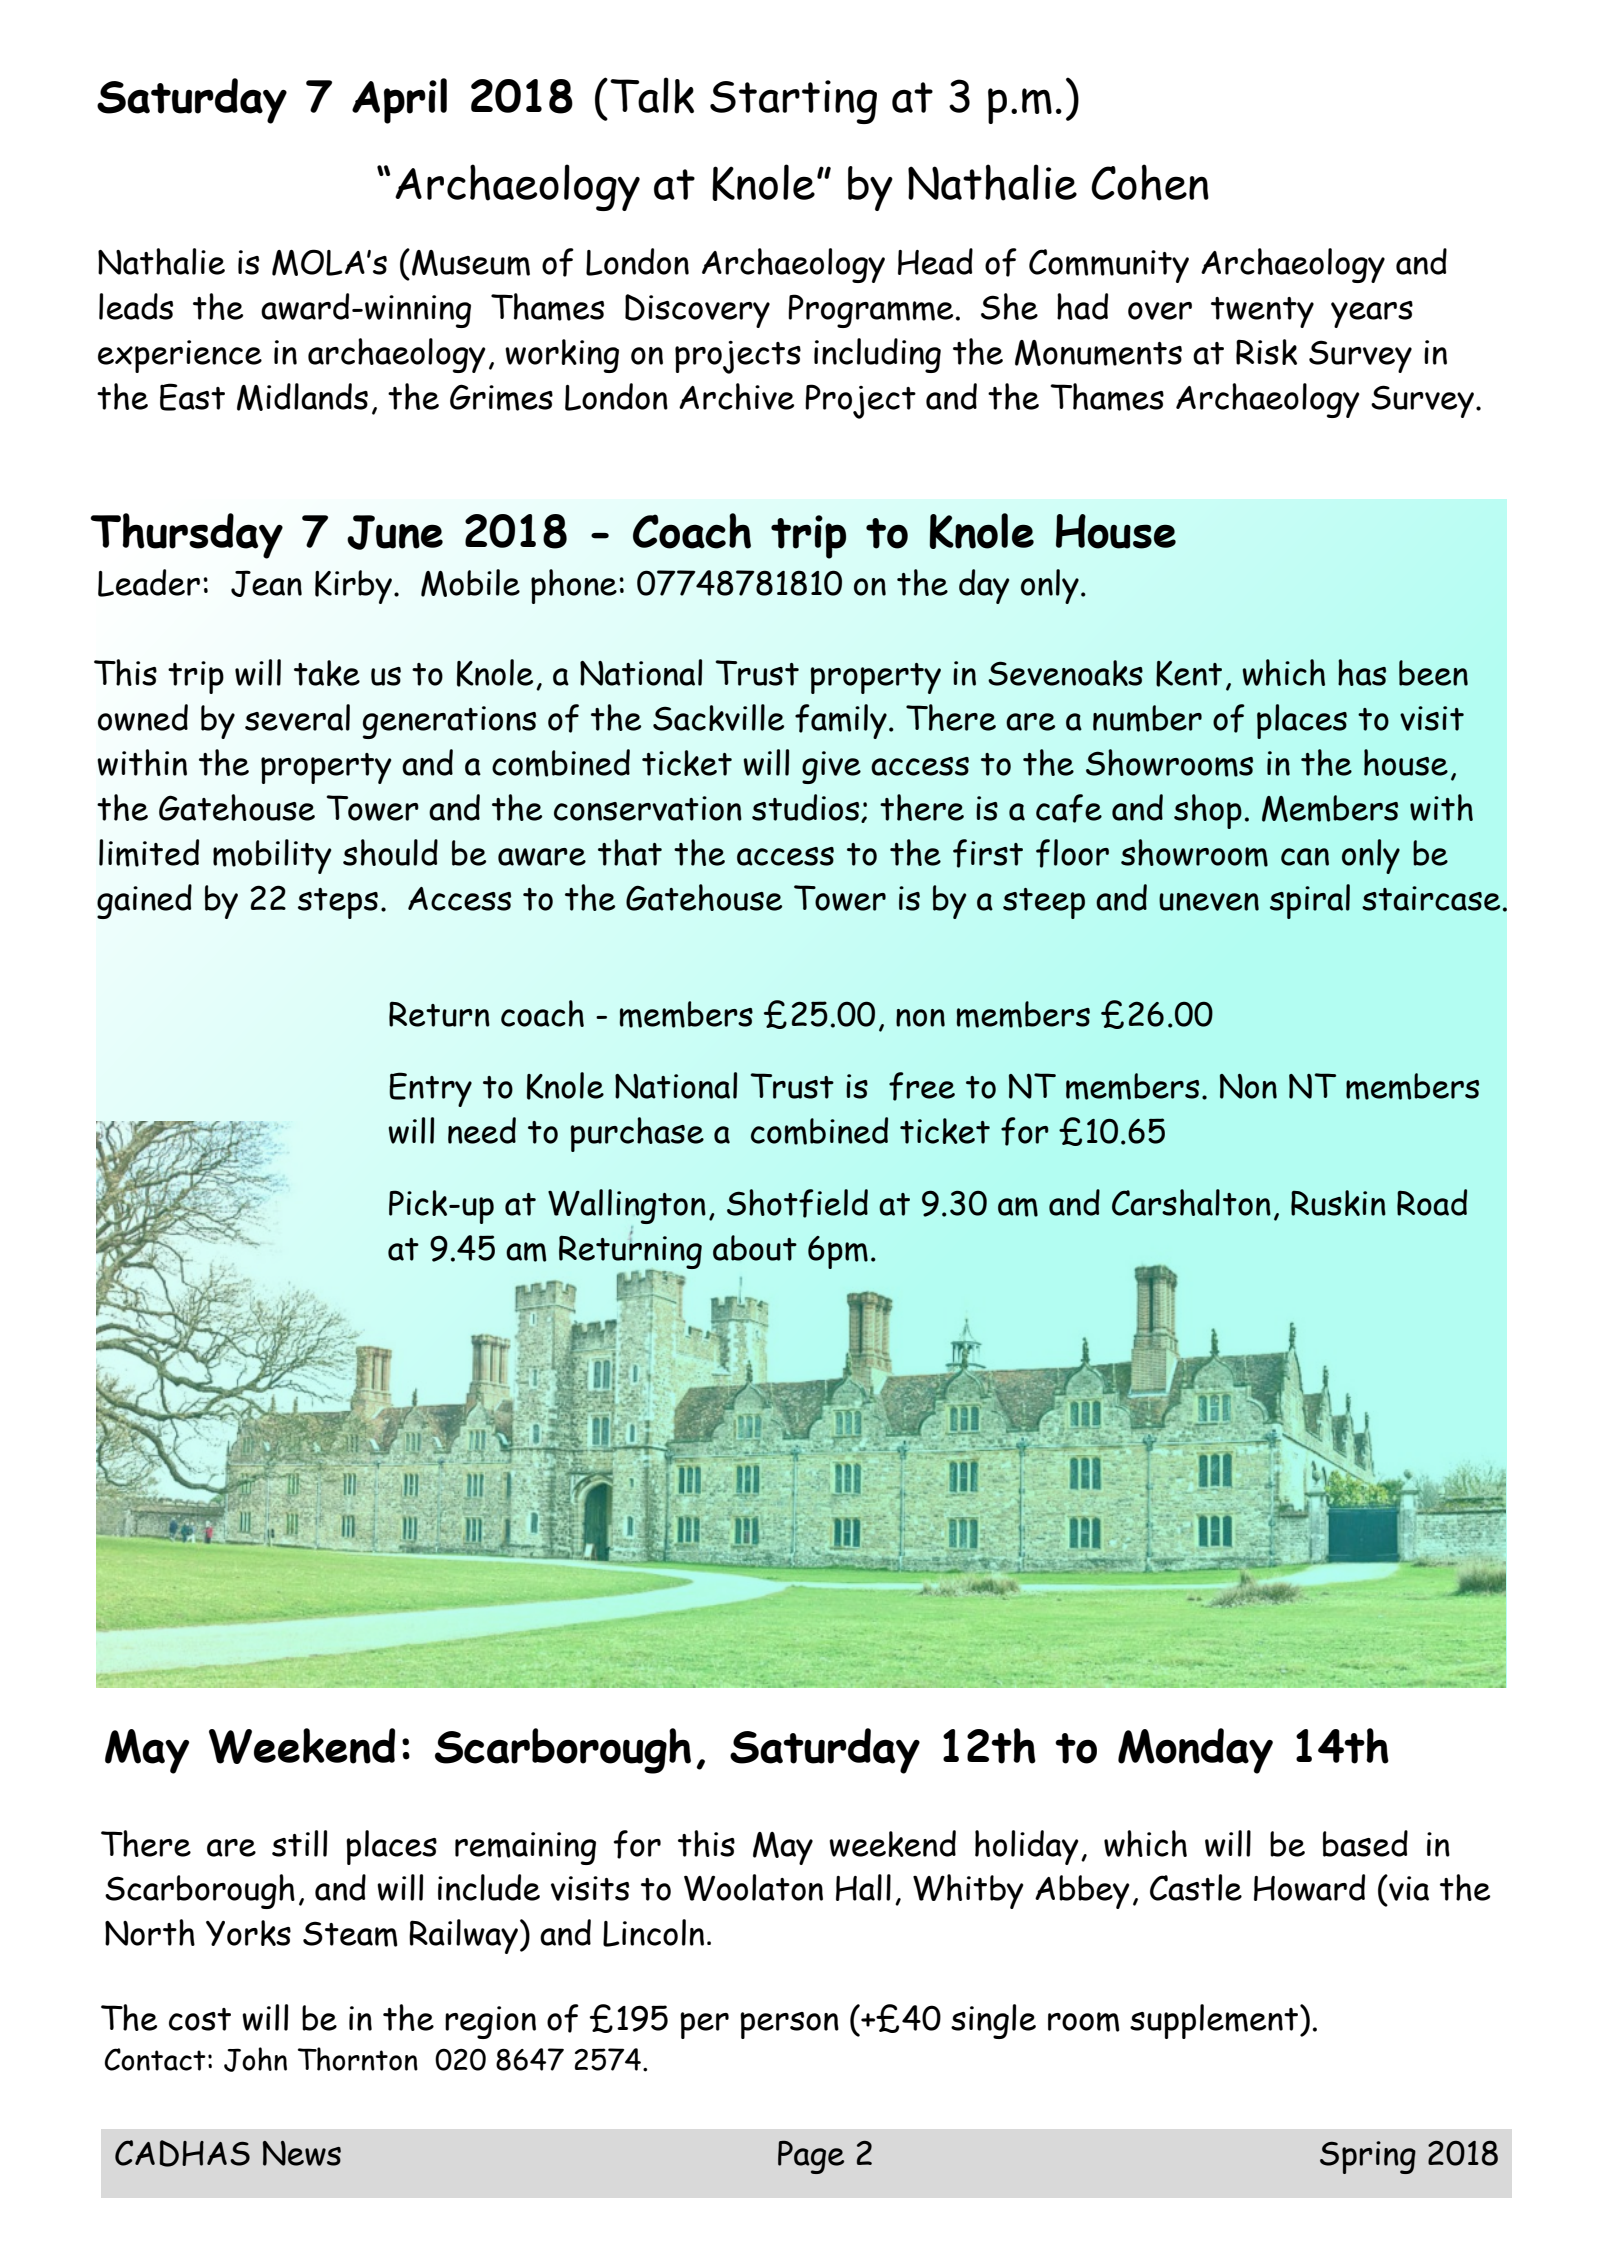 Image resolution: width=1603 pixels, height=2266 pixels. Describe the element at coordinates (1208, 811) in the image. I see `shop` at that location.
